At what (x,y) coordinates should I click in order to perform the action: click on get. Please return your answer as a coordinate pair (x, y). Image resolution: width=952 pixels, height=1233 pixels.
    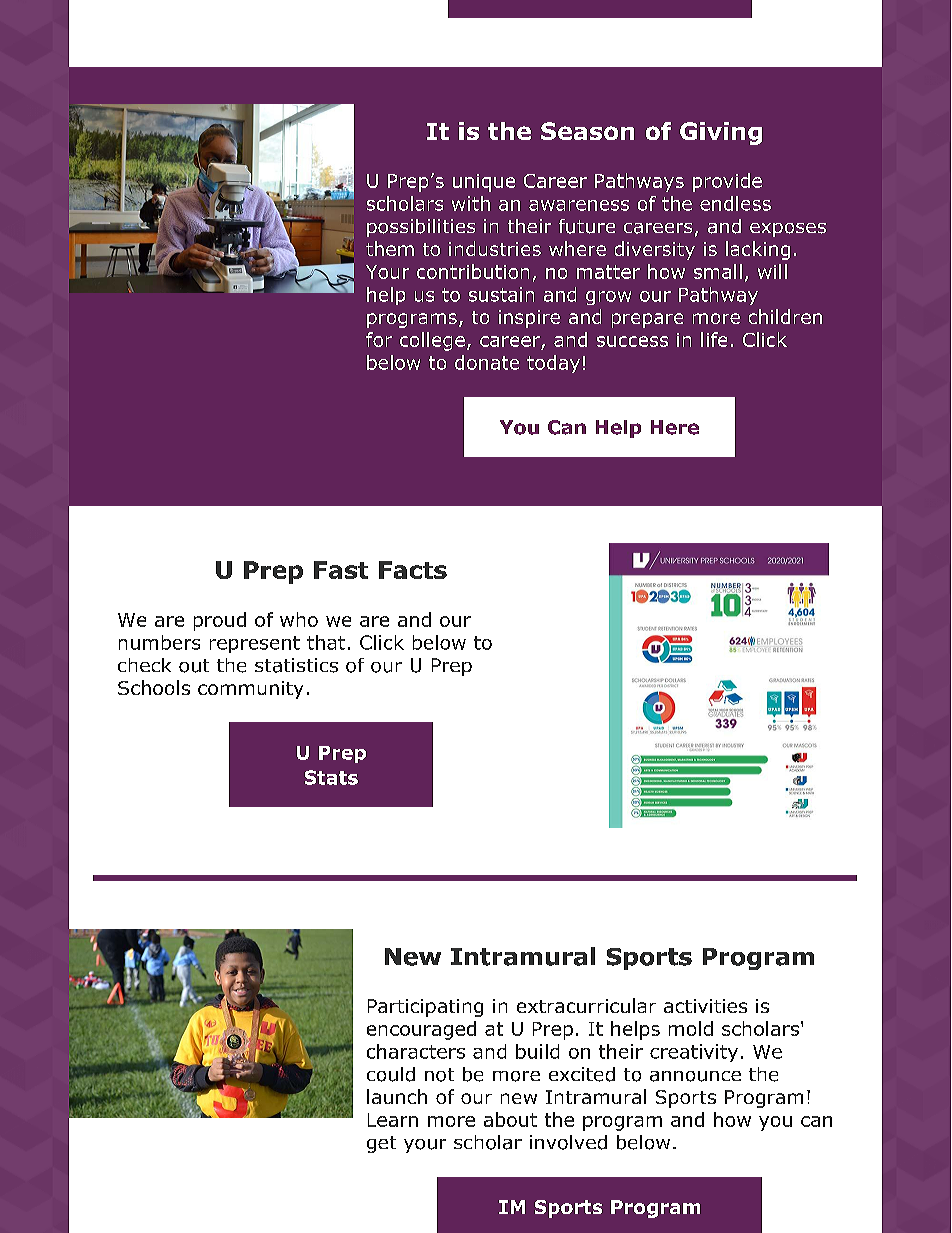
    Looking at the image, I should click on (381, 1144).
